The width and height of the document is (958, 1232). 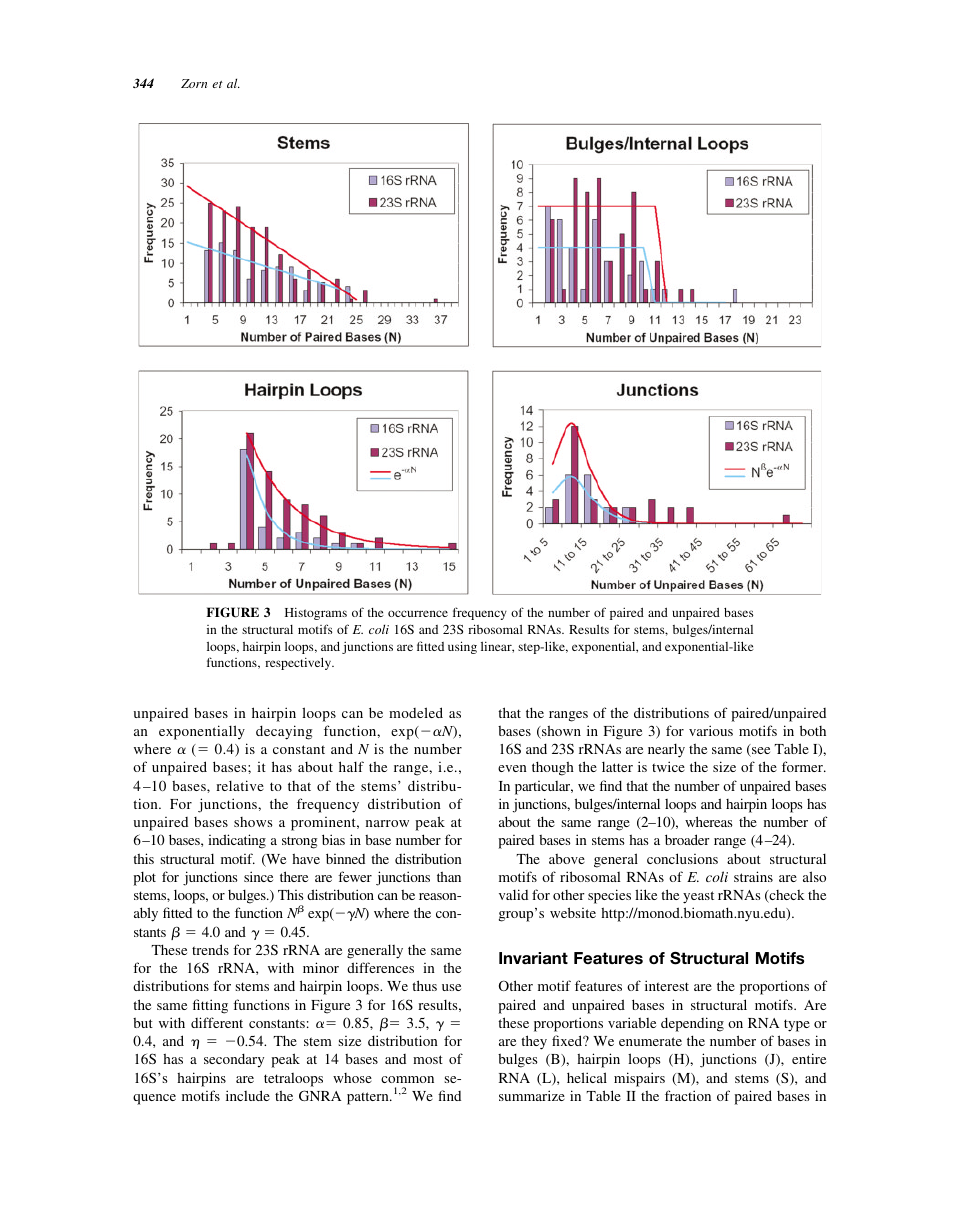 I want to click on secondary, so click(x=234, y=1060).
